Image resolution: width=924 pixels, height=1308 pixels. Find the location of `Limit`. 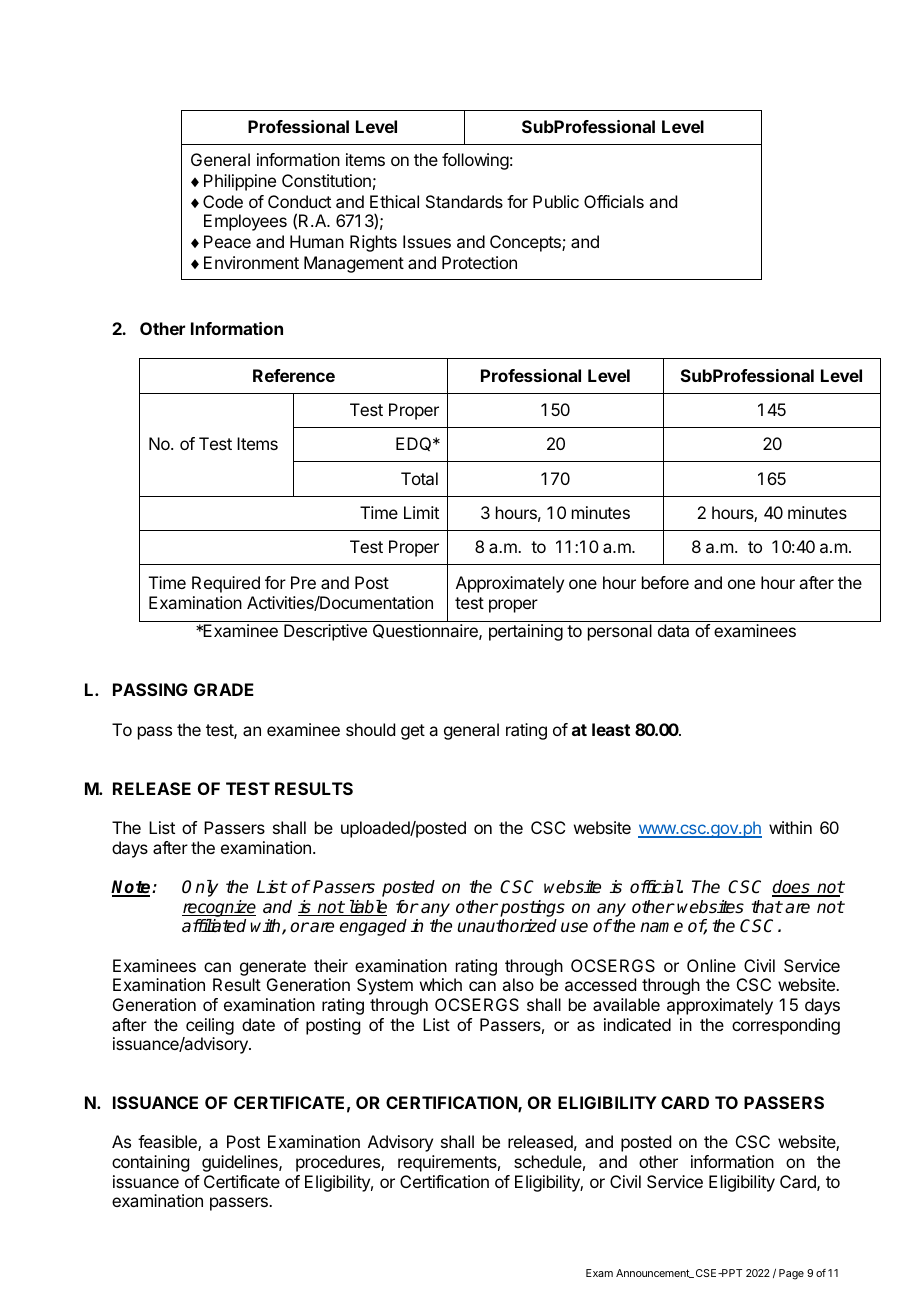

Limit is located at coordinates (421, 512).
